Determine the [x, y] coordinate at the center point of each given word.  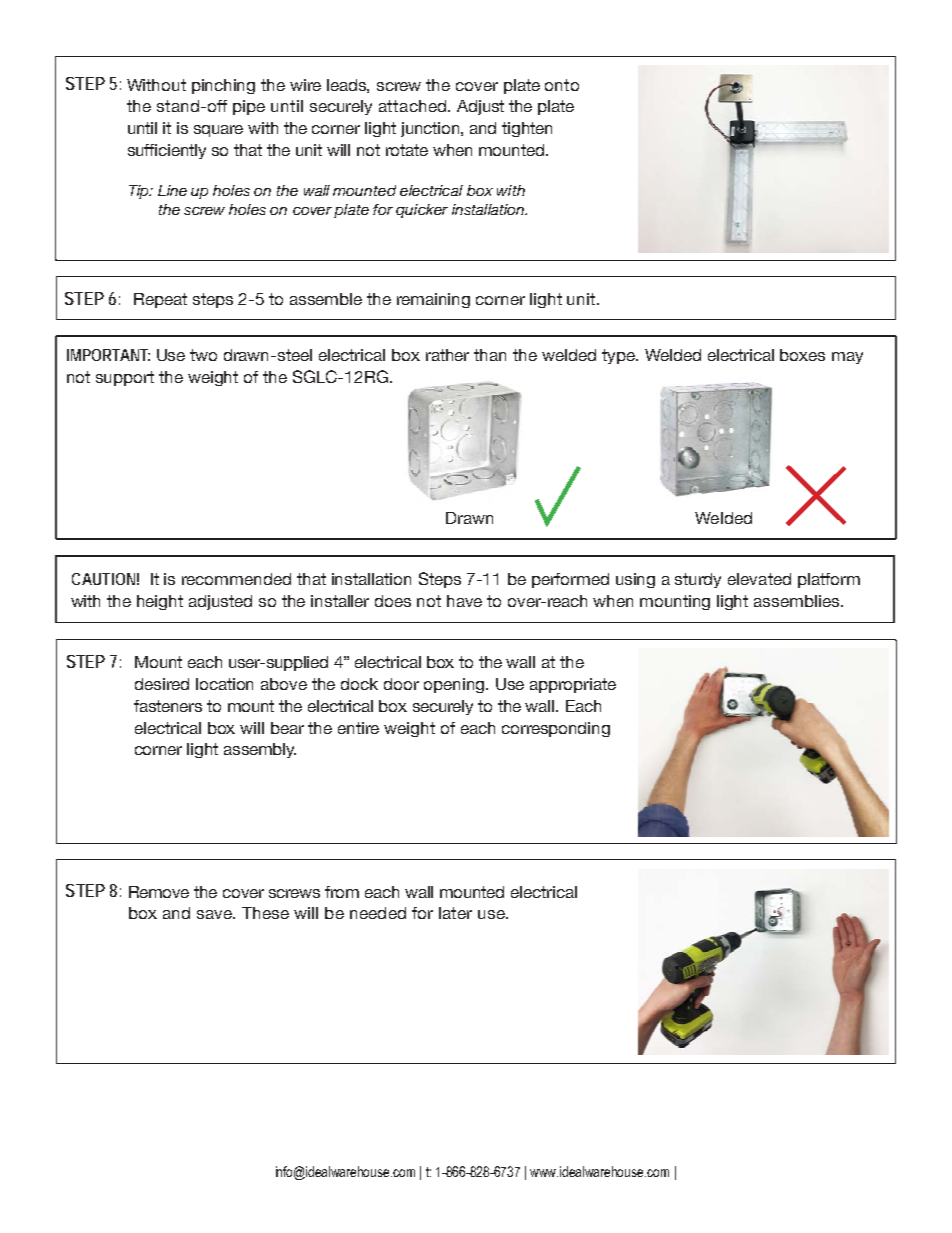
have [464, 601]
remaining [433, 300]
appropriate [573, 685]
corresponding [556, 729]
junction [431, 129]
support [125, 378]
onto [562, 85]
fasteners [168, 706]
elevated [759, 579]
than [490, 355]
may [847, 358]
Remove [159, 892]
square [218, 131]
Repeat [160, 300]
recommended [236, 579]
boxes [802, 355]
